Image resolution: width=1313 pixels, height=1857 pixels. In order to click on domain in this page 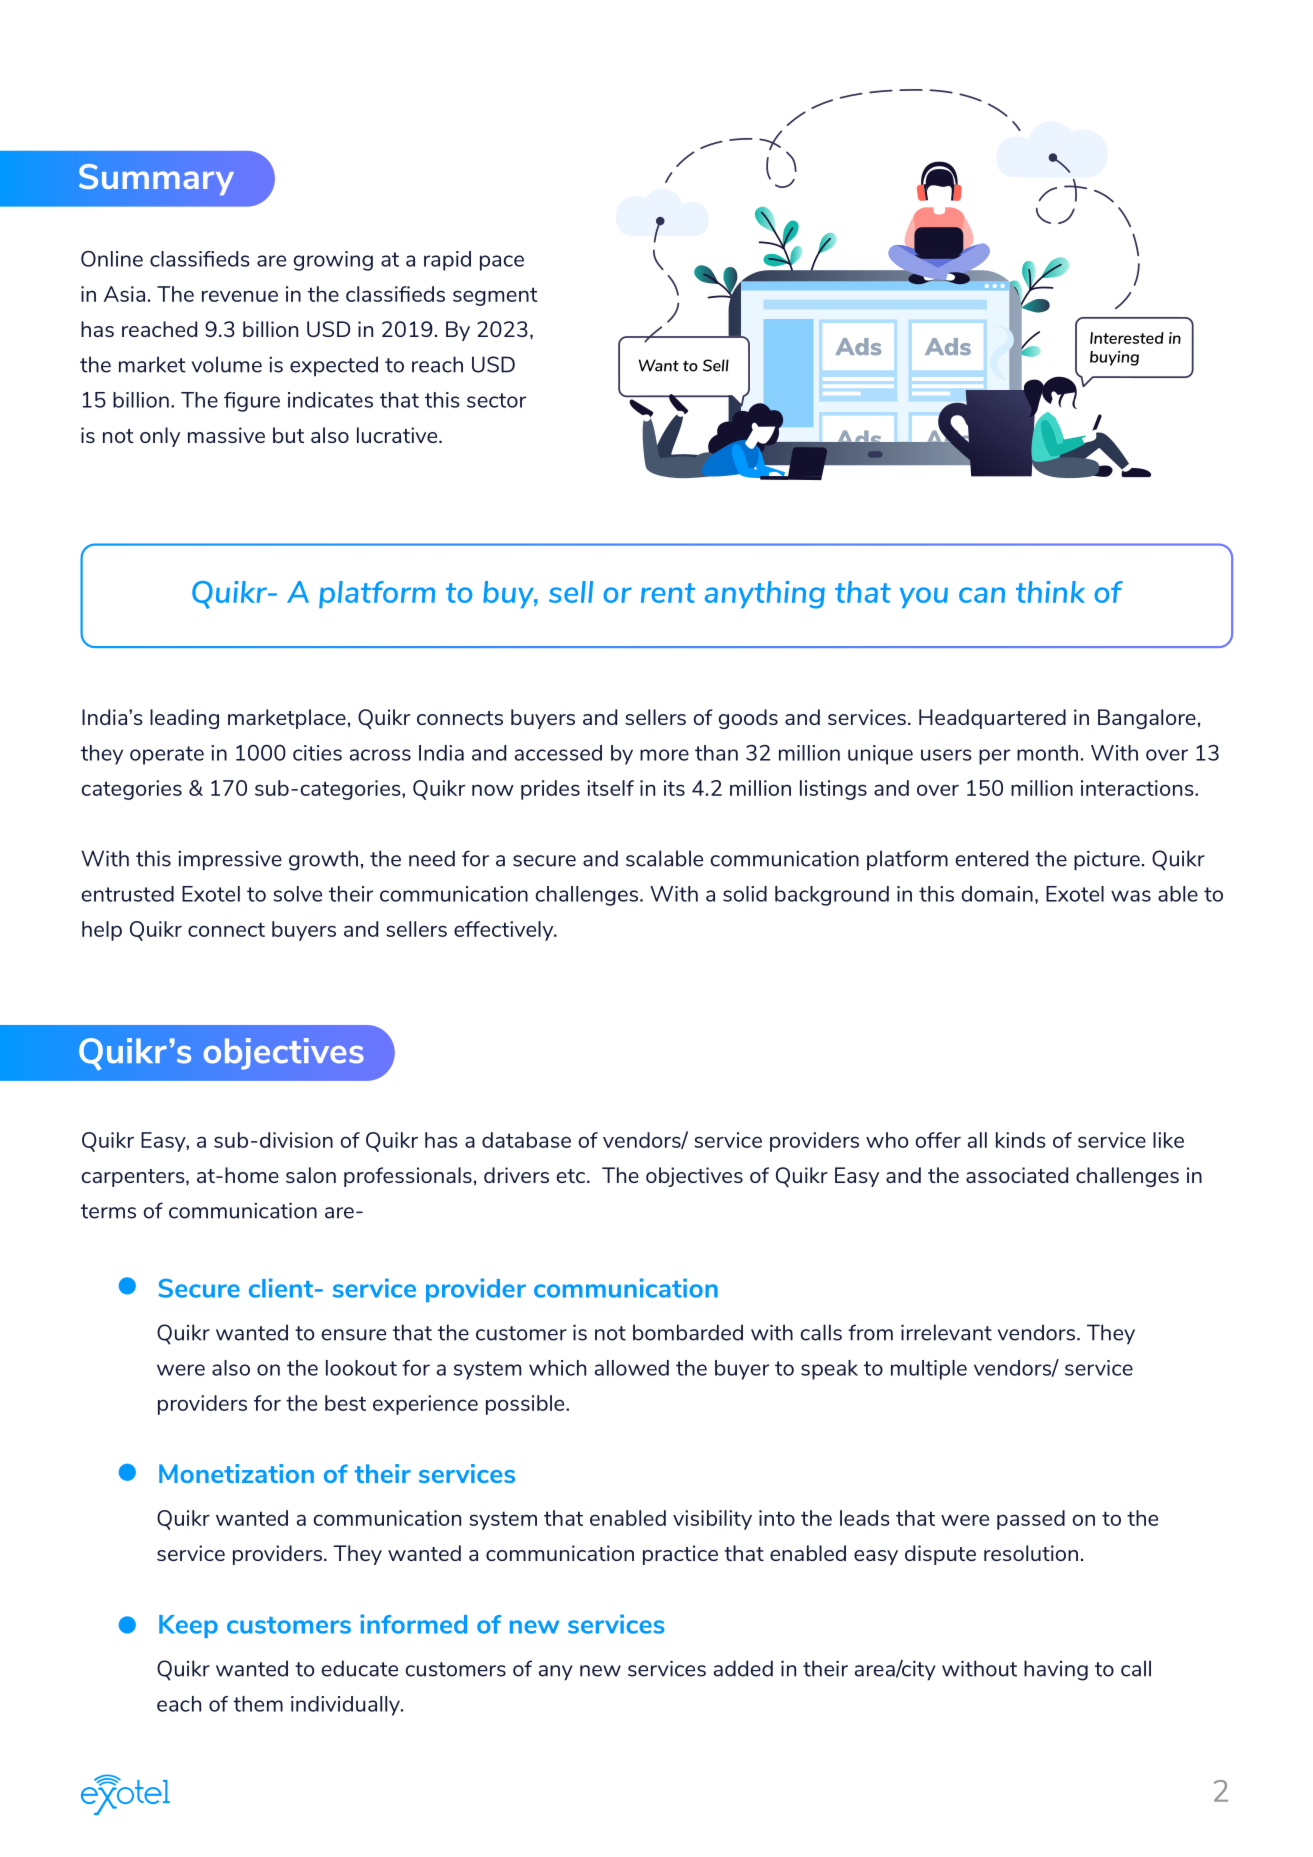, I will do `click(997, 894)`.
